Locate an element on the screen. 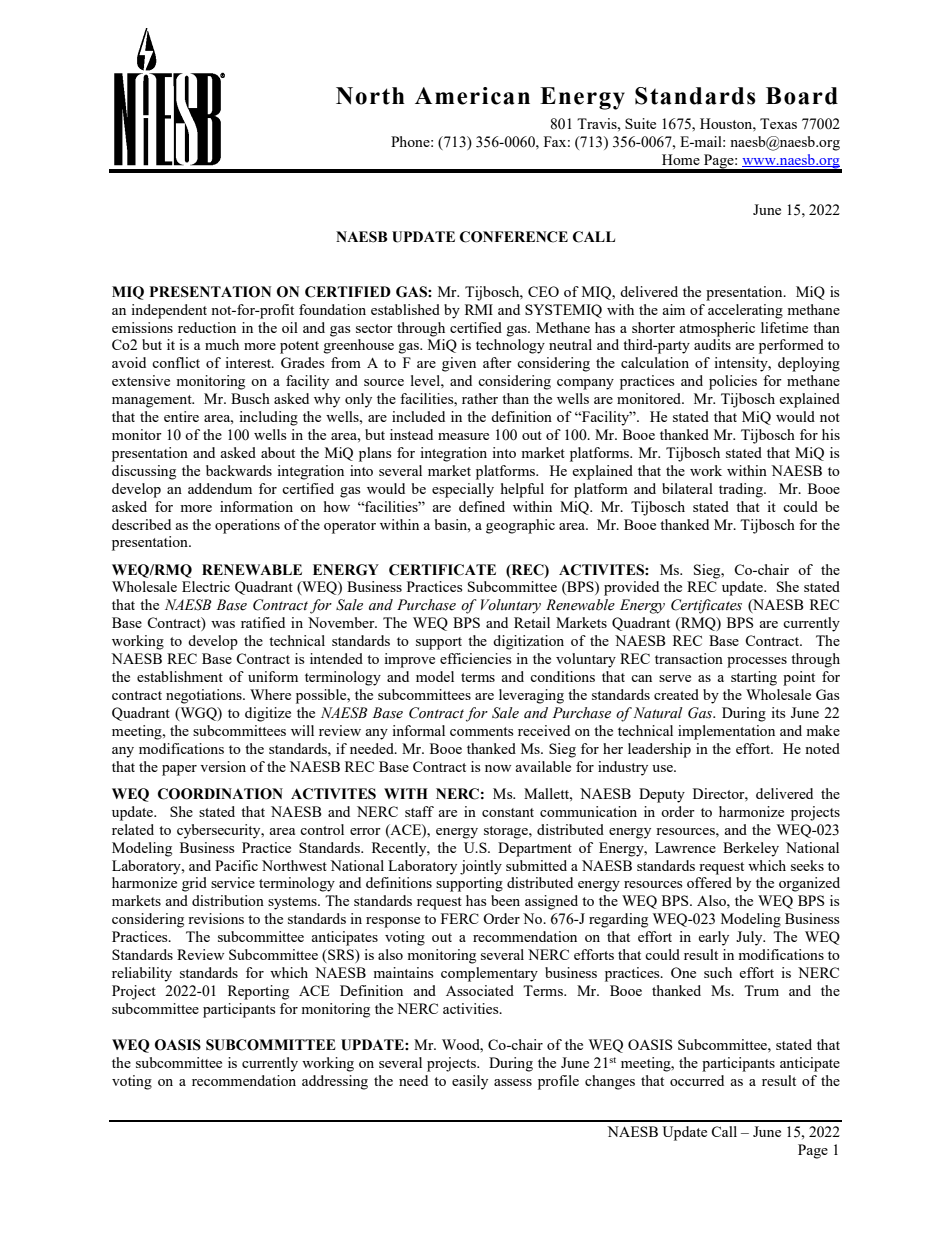 The image size is (952, 1233). measure is located at coordinates (463, 436).
